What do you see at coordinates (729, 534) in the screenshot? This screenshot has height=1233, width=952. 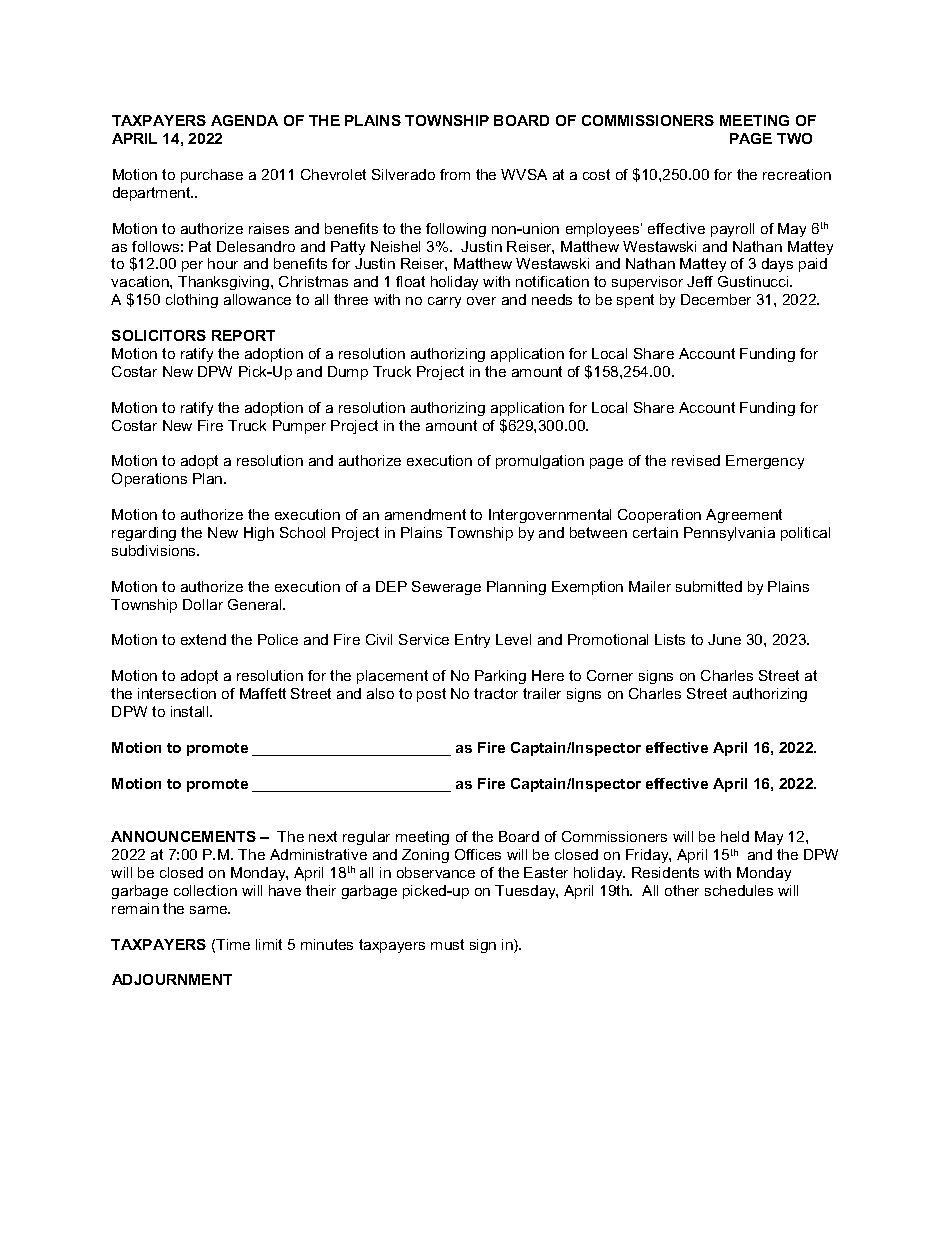 I see `Pennsylvania` at bounding box center [729, 534].
